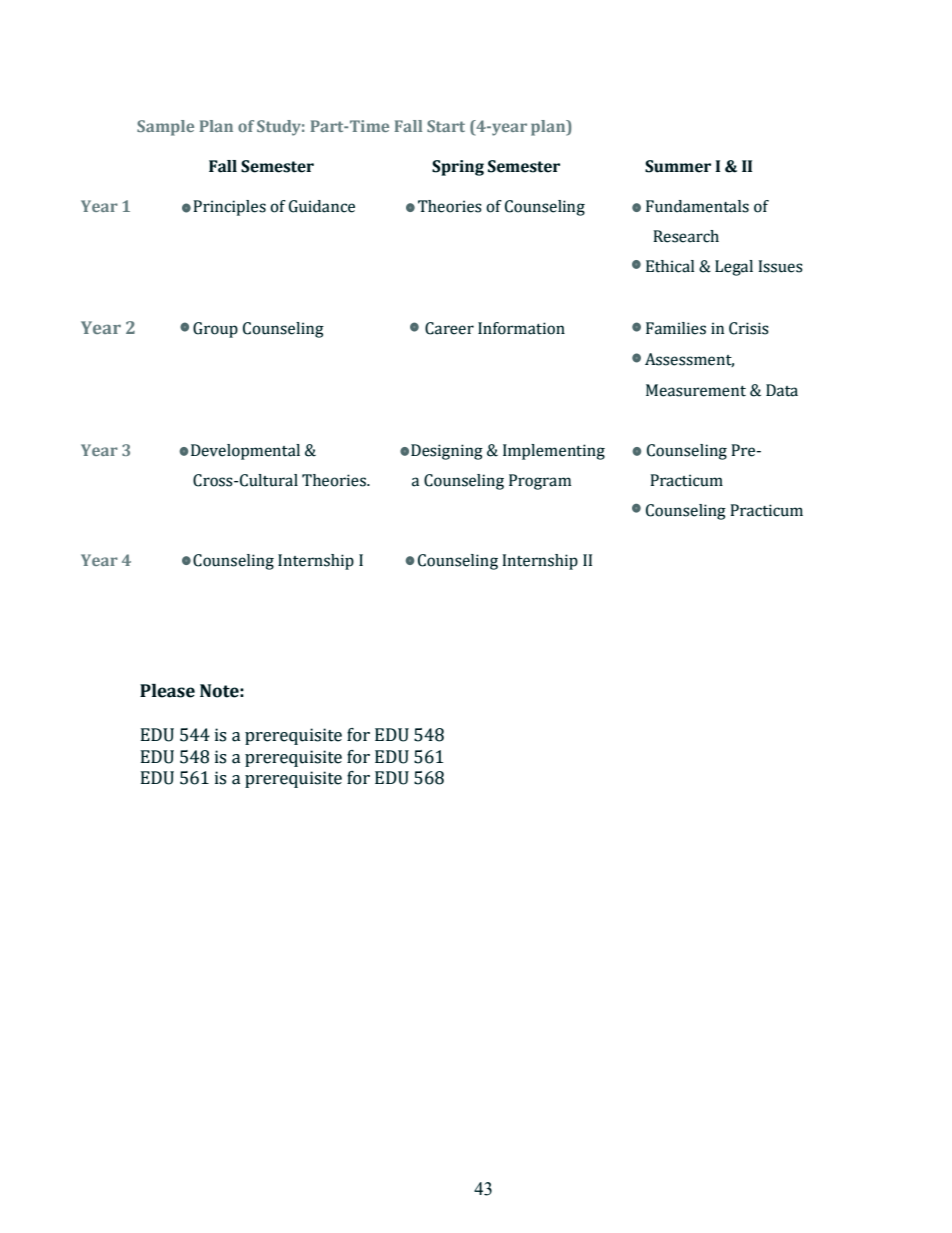 Image resolution: width=952 pixels, height=1233 pixels. I want to click on Implementing, so click(554, 452).
